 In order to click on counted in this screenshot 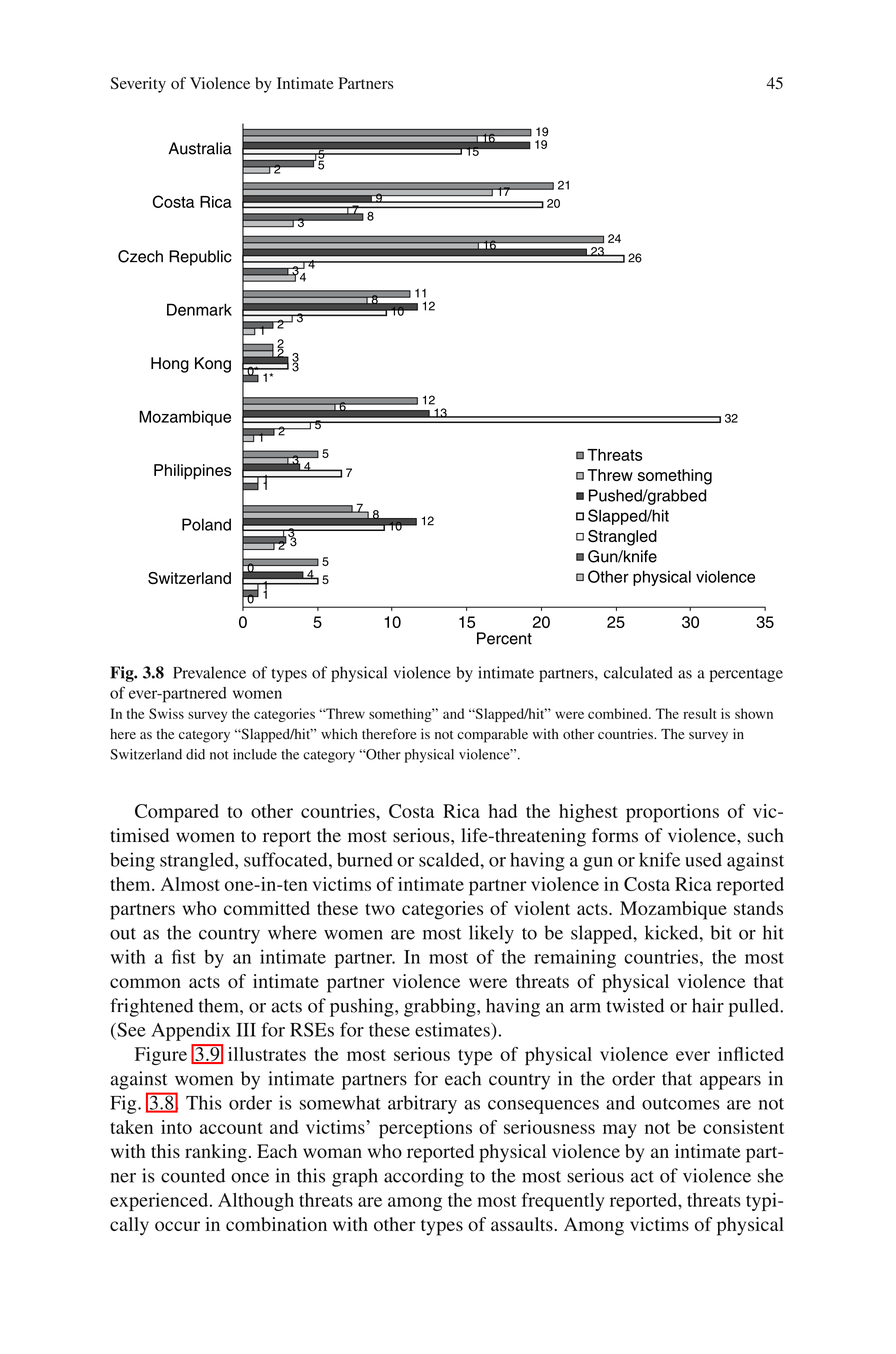, I will do `click(193, 1175)`.
